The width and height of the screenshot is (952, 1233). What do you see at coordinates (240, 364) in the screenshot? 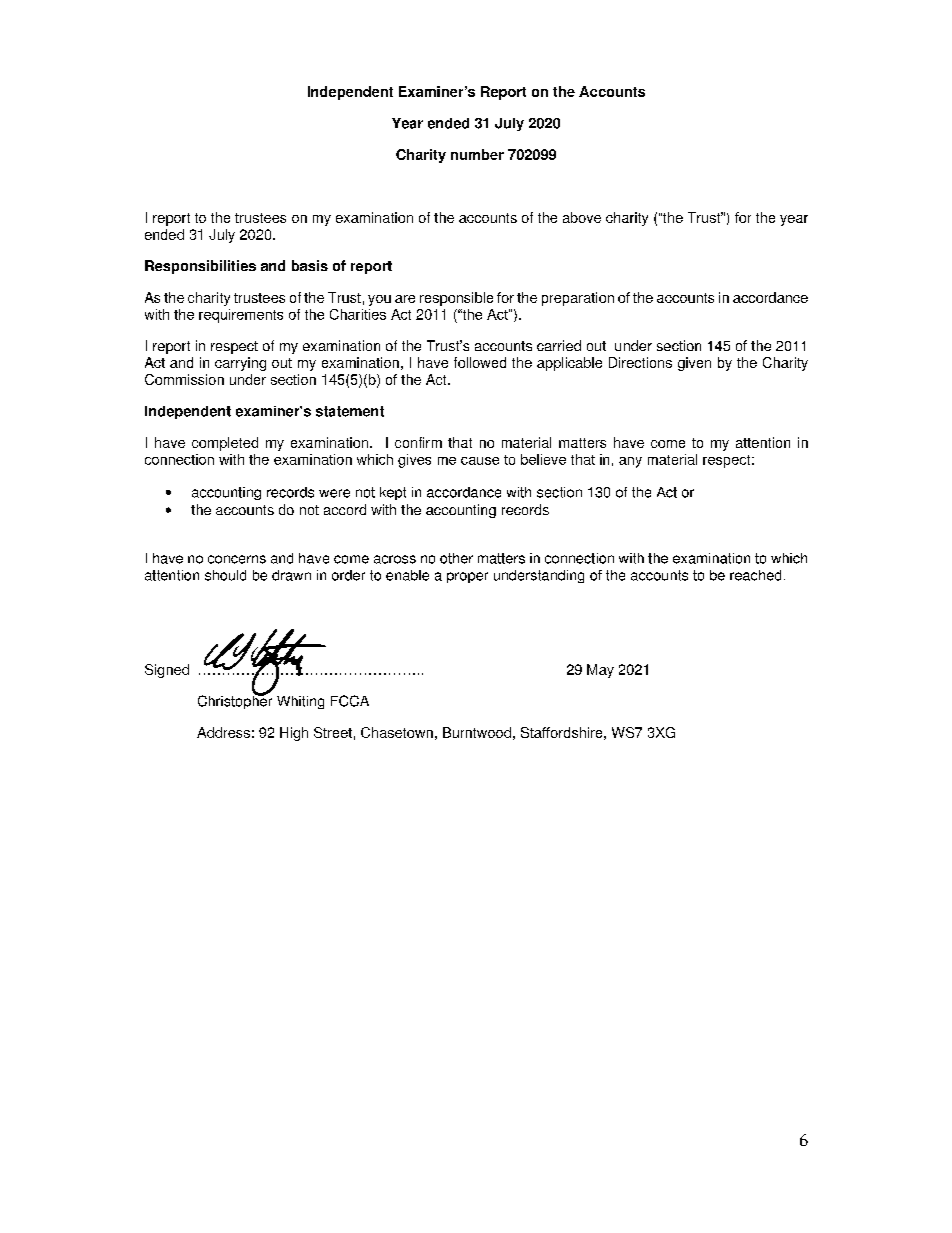
I see `carrying` at bounding box center [240, 364].
